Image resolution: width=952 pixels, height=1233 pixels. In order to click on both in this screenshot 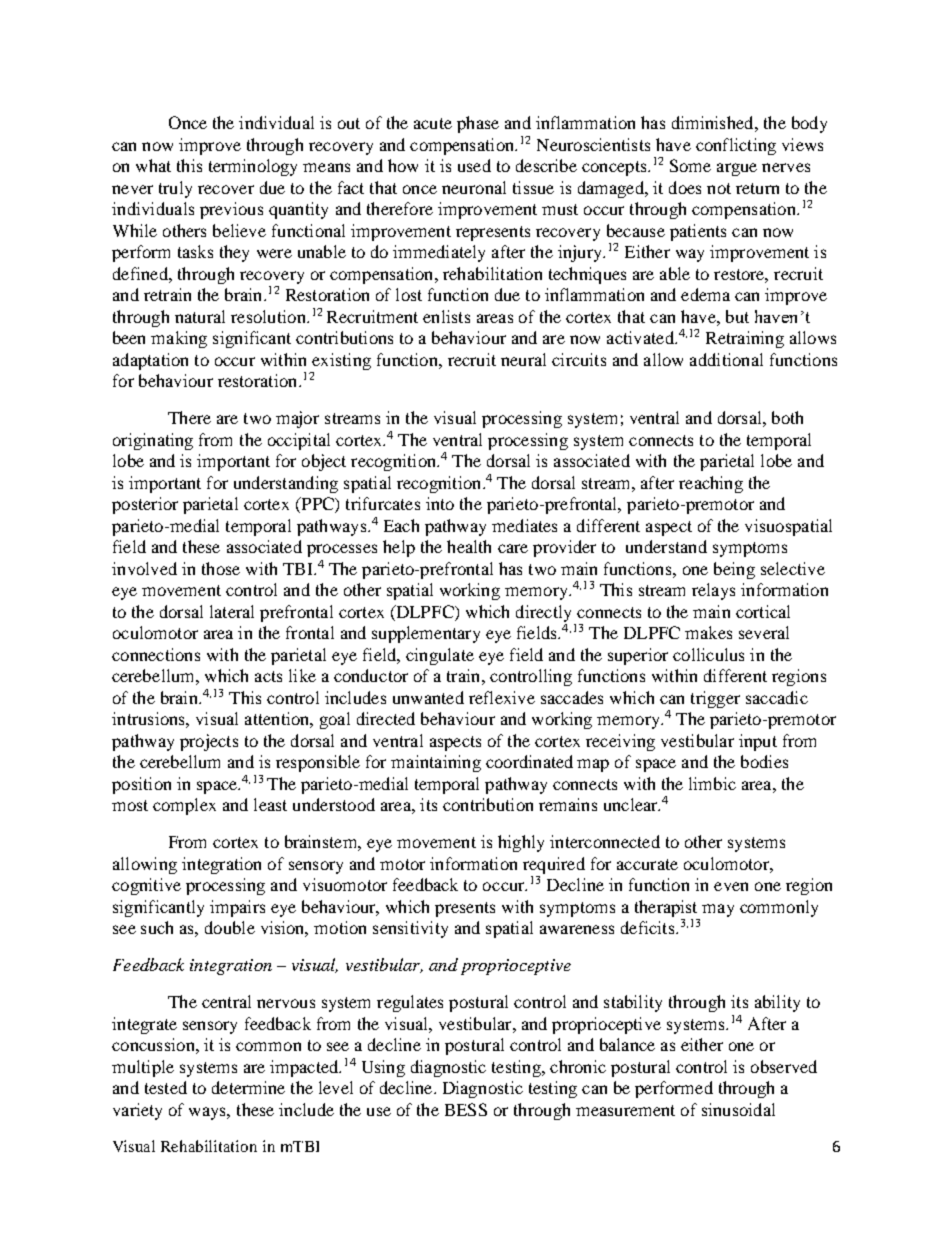, I will do `click(787, 417)`.
